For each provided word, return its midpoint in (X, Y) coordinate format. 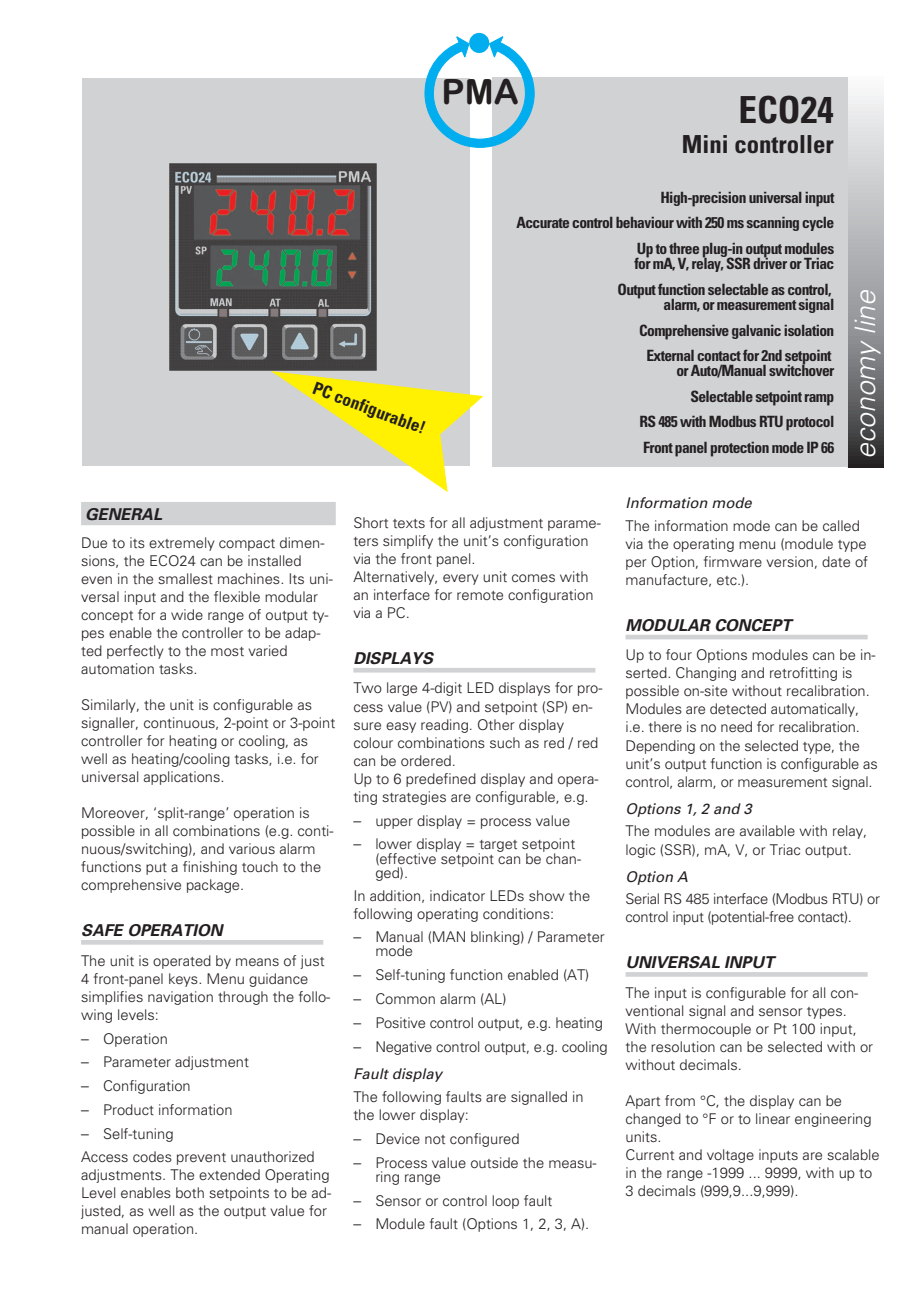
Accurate (542, 222)
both (190, 1192)
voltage (730, 1156)
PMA (480, 91)
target (498, 847)
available (767, 830)
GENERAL (124, 514)
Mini (705, 144)
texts (409, 523)
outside (494, 1162)
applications (183, 778)
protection (740, 449)
